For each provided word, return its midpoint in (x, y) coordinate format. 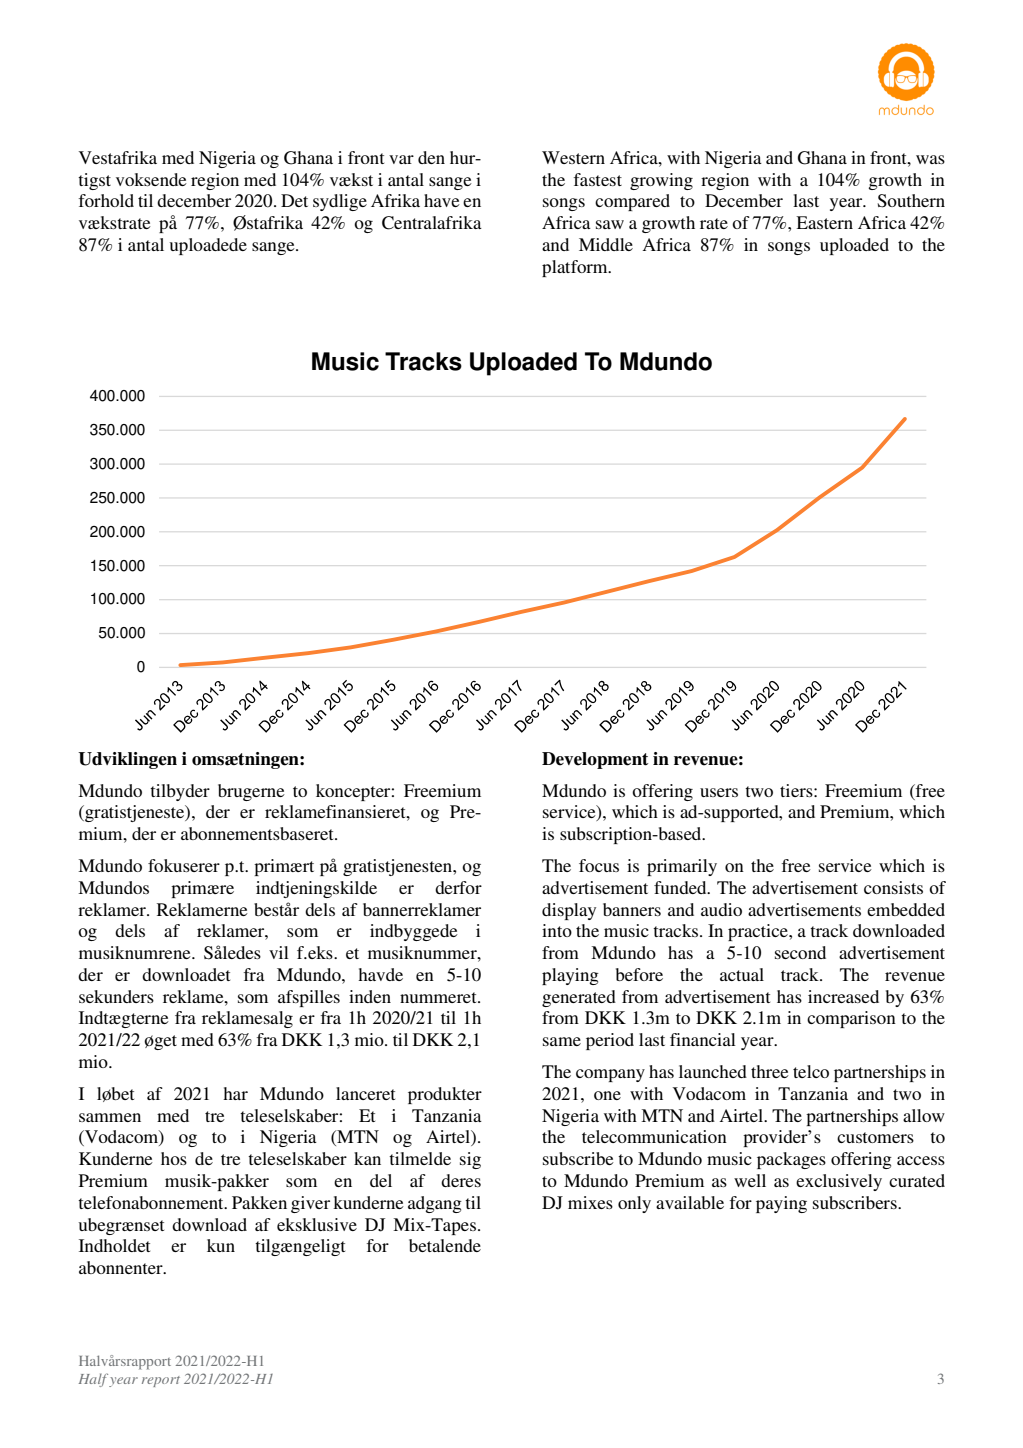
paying (781, 1204)
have (442, 200)
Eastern (824, 222)
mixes (590, 1202)
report (161, 1381)
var (401, 159)
